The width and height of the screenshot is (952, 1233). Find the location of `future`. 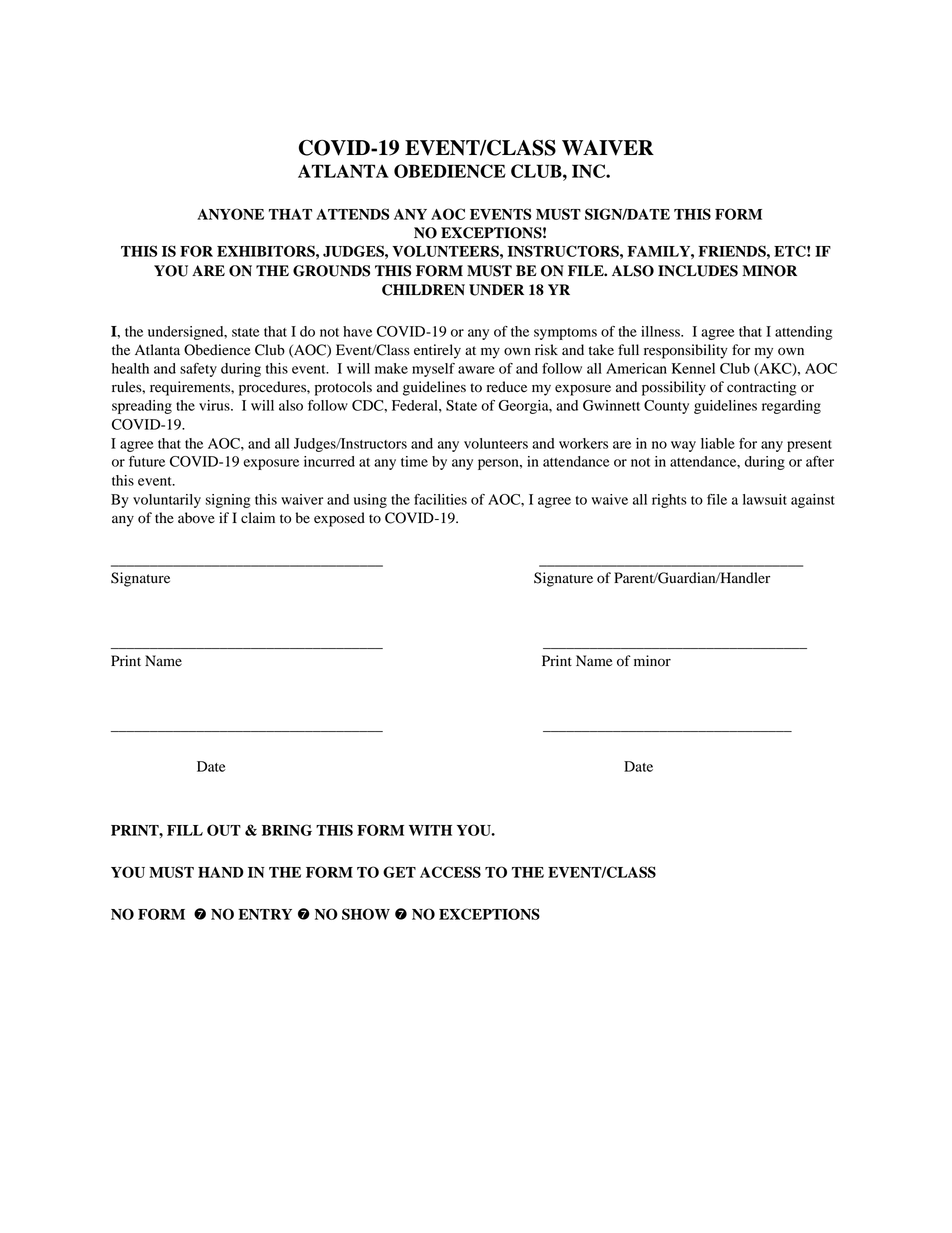

future is located at coordinates (147, 461).
